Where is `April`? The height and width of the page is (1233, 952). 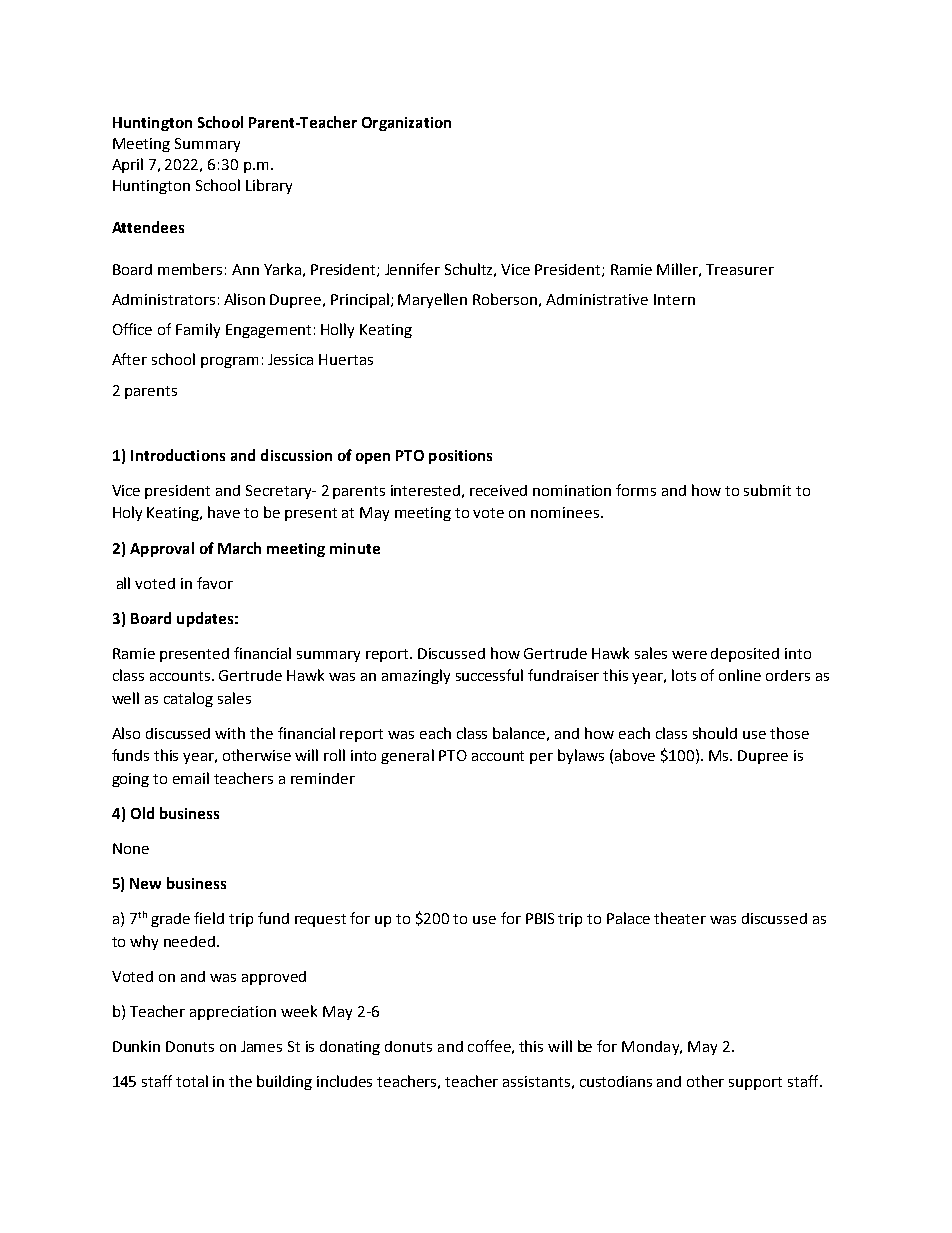
April is located at coordinates (127, 165).
